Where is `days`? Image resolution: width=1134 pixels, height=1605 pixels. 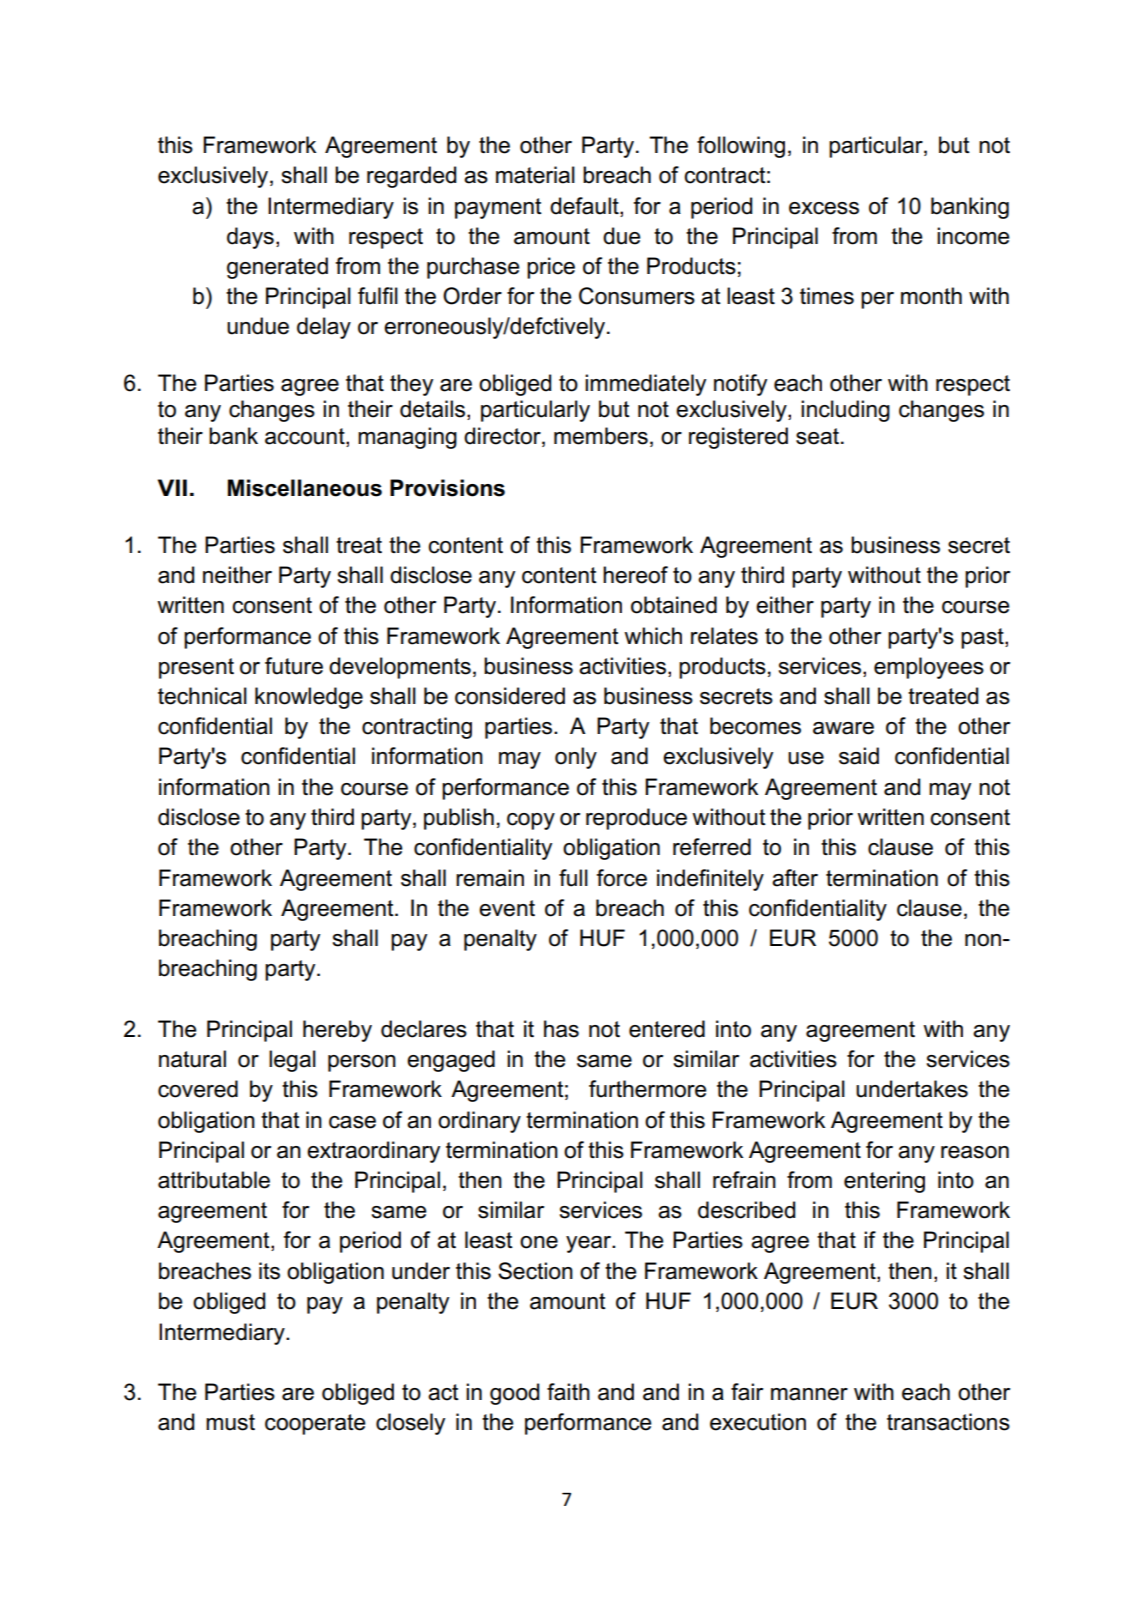
days is located at coordinates (250, 238).
